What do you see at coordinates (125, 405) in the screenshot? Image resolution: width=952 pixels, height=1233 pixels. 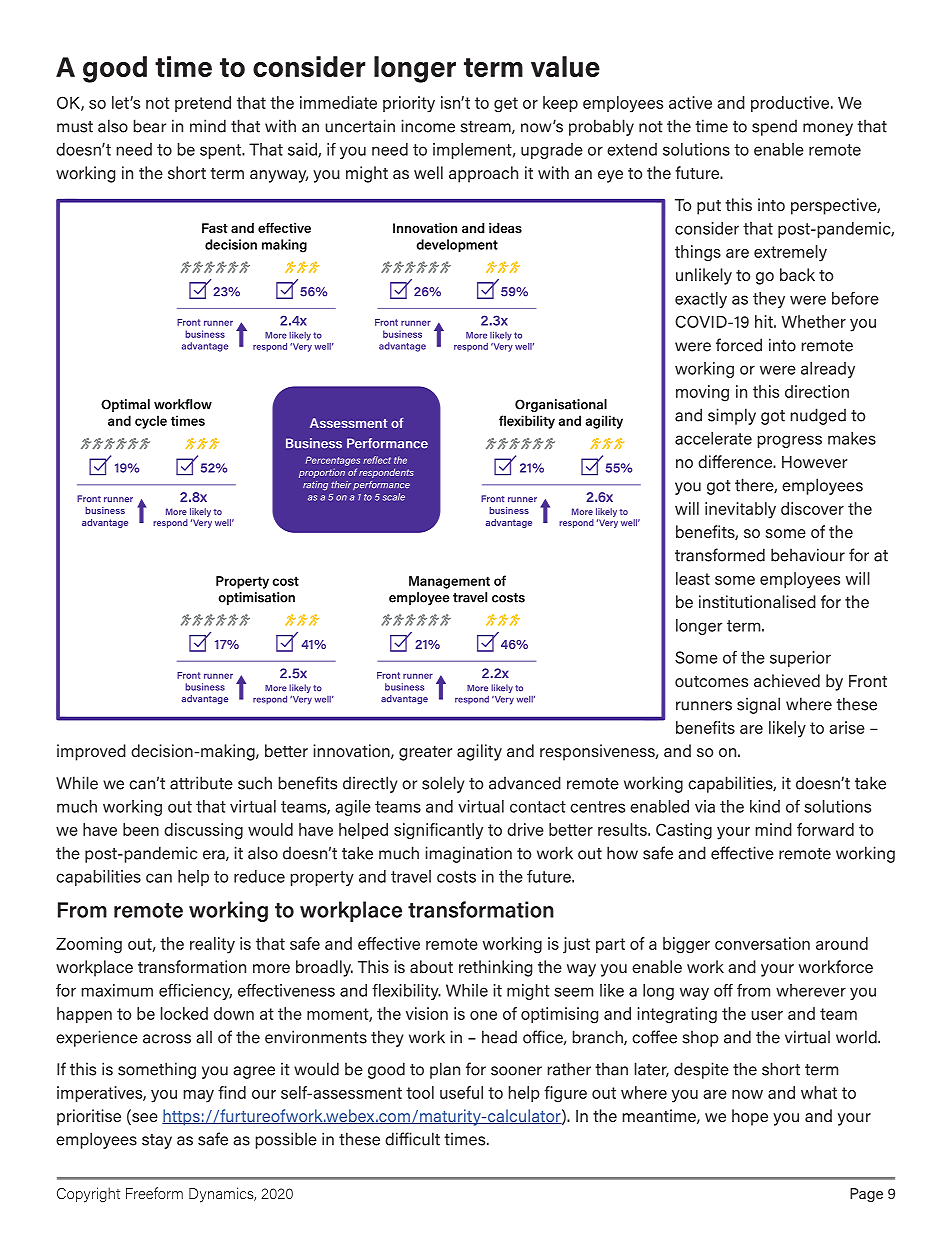 I see `Optimal` at bounding box center [125, 405].
